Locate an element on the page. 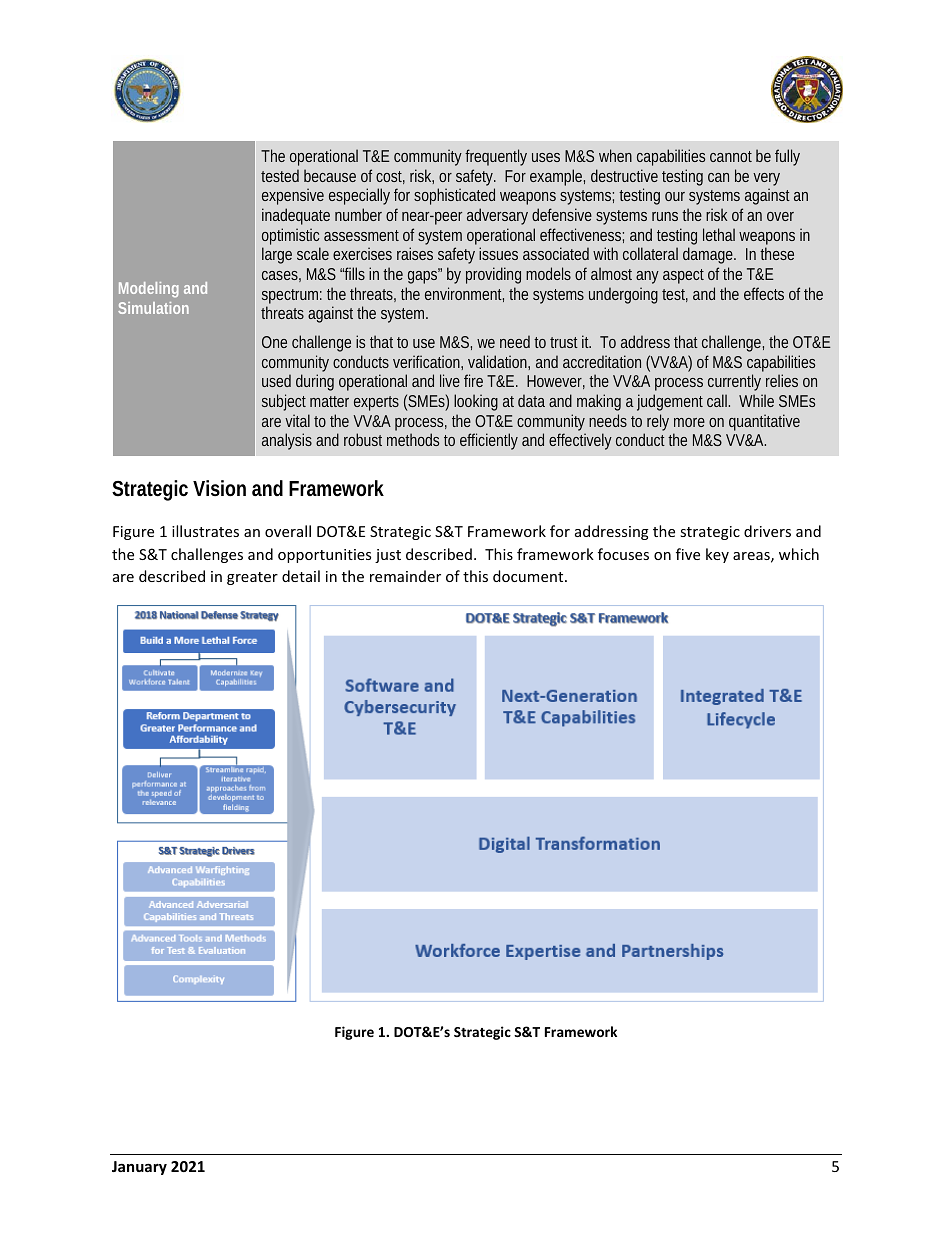  key is located at coordinates (717, 555).
